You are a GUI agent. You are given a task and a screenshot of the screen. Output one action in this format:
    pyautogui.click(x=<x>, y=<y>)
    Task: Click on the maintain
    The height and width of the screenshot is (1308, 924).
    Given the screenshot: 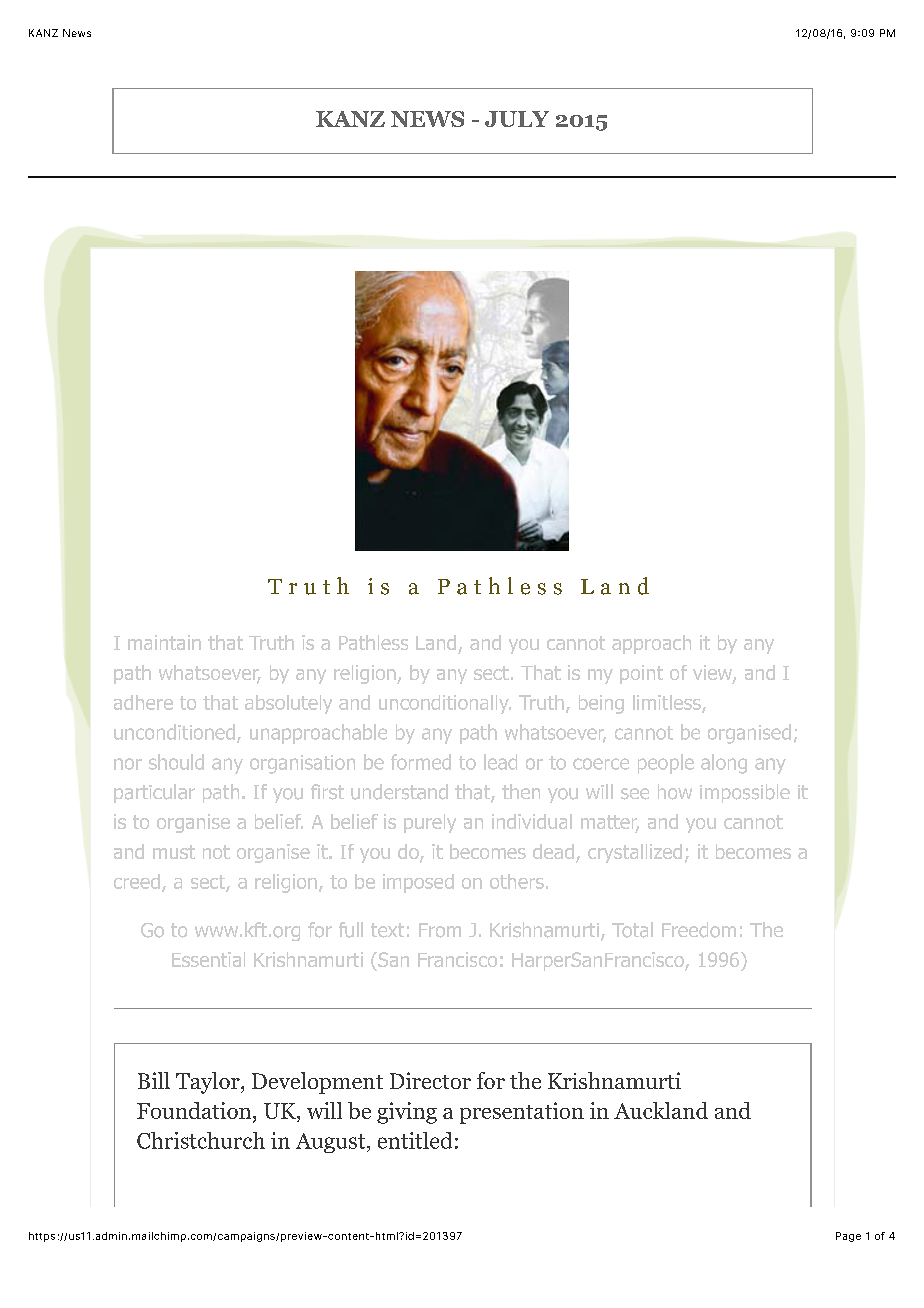 What is the action you would take?
    pyautogui.click(x=164, y=642)
